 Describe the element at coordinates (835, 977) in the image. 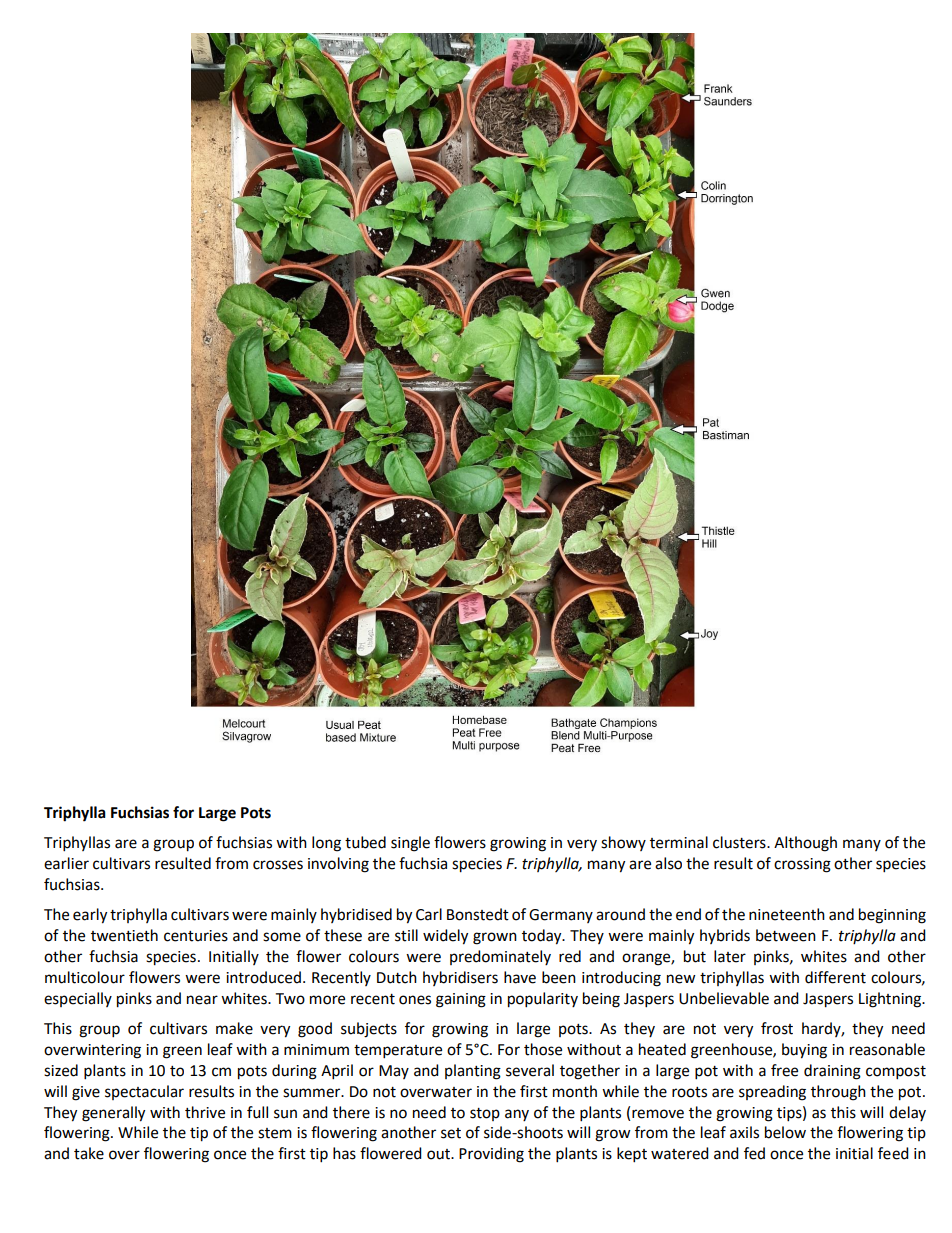

I see `different` at that location.
